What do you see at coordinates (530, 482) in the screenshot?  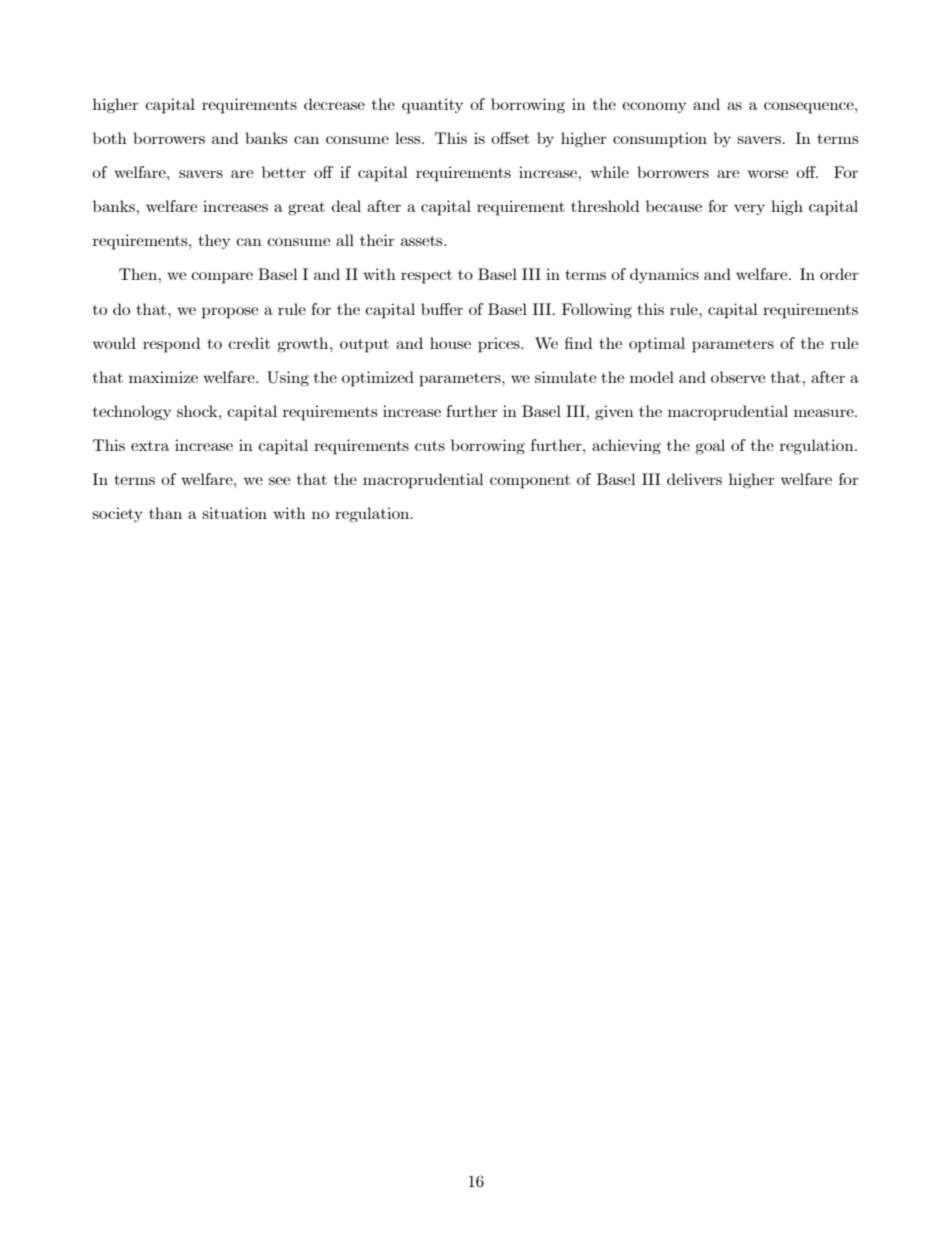 I see `component` at bounding box center [530, 482].
